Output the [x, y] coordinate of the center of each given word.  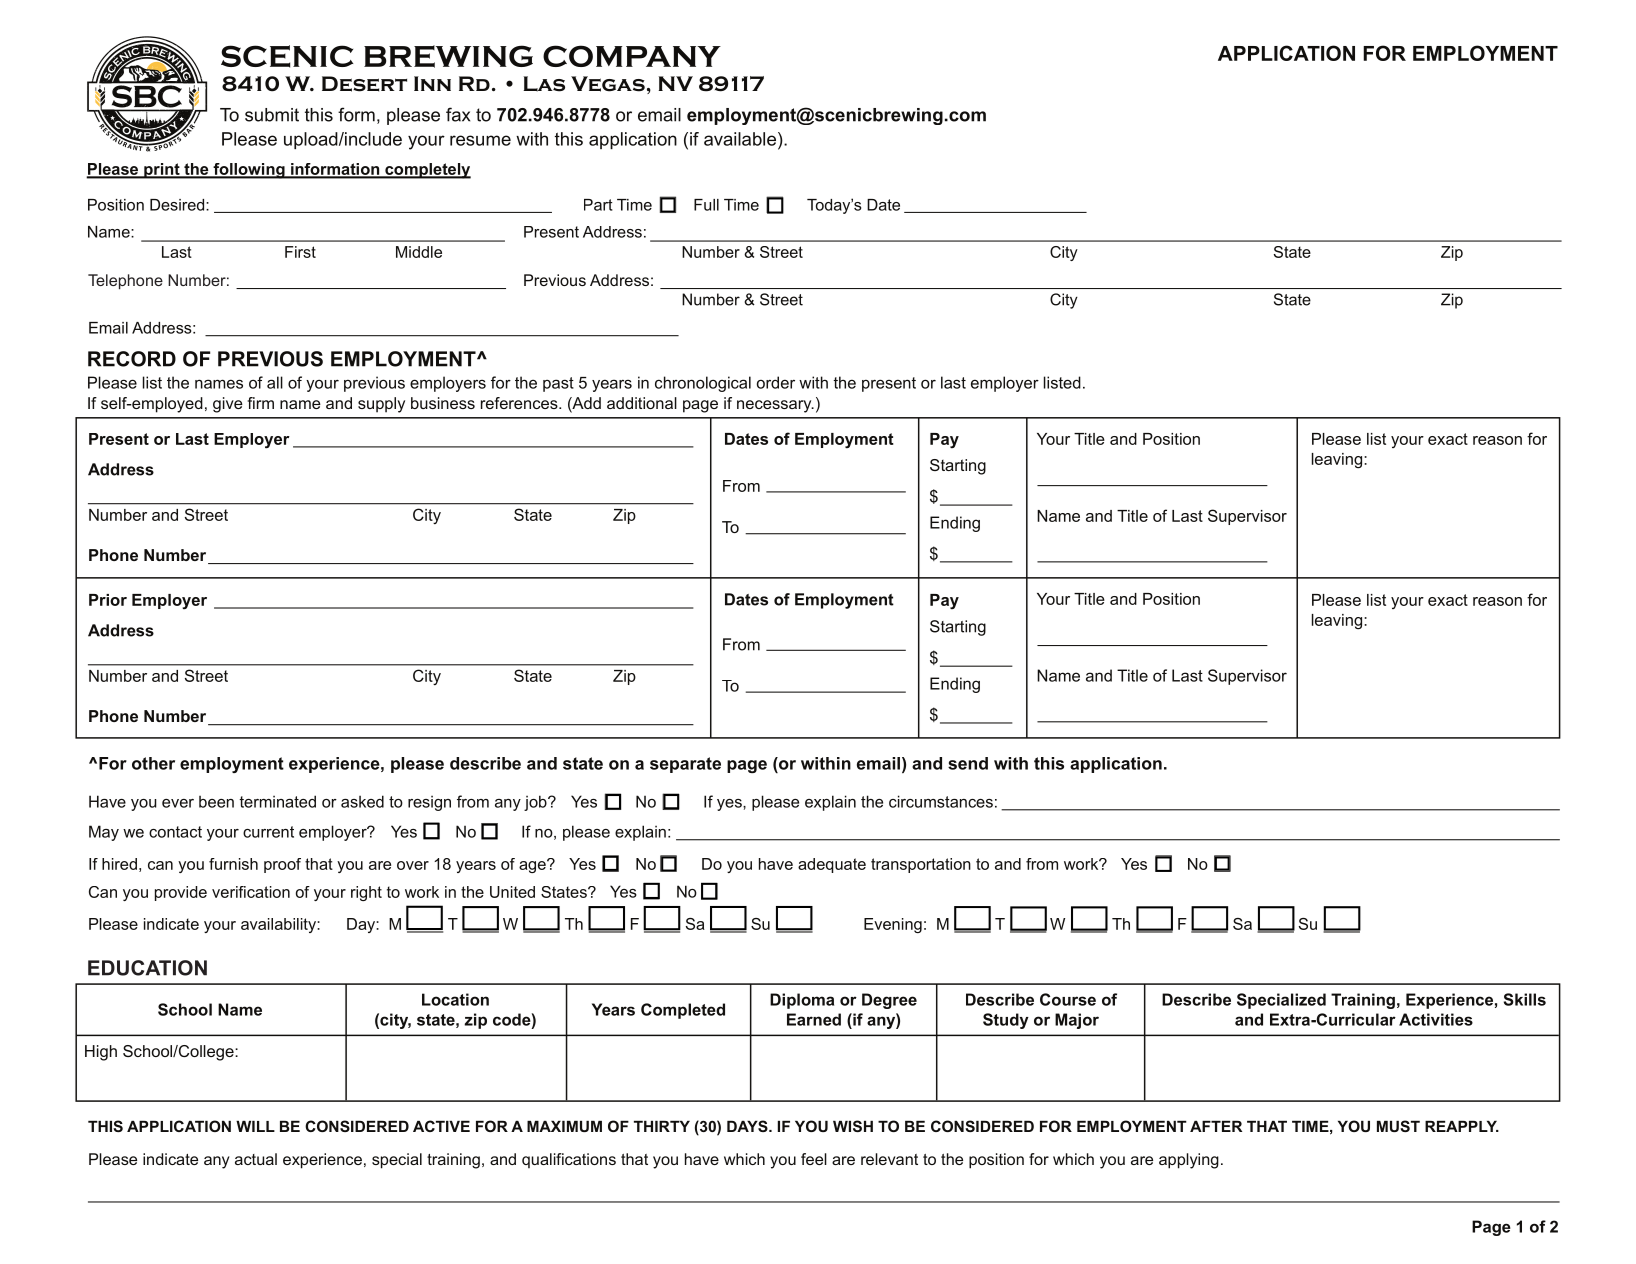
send [968, 763]
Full [706, 205]
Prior [108, 600]
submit [272, 115]
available [740, 139]
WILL [255, 1126]
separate [685, 765]
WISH [853, 1126]
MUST [1398, 1126]
